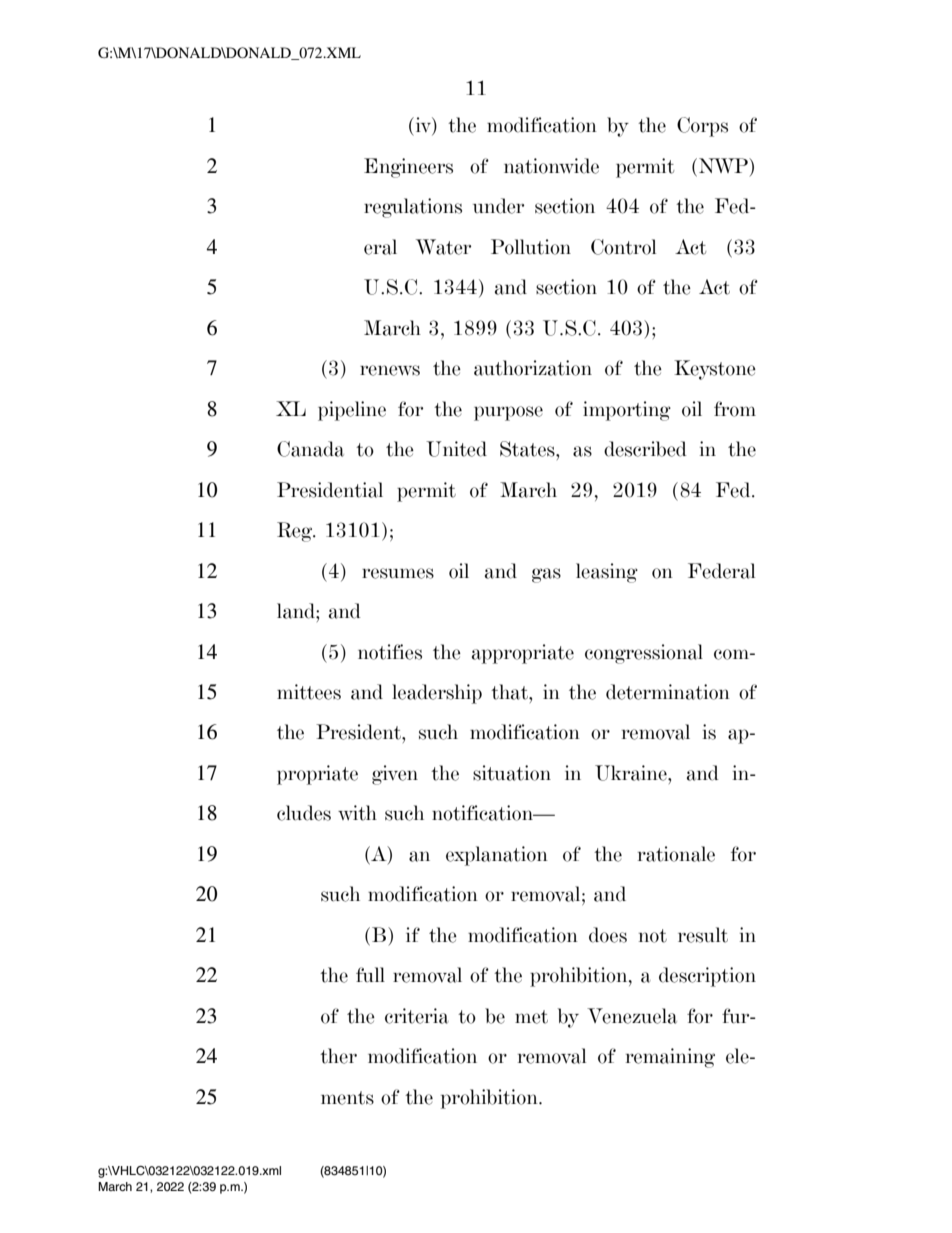 This page has width=952, height=1233. I want to click on congressional, so click(644, 654).
